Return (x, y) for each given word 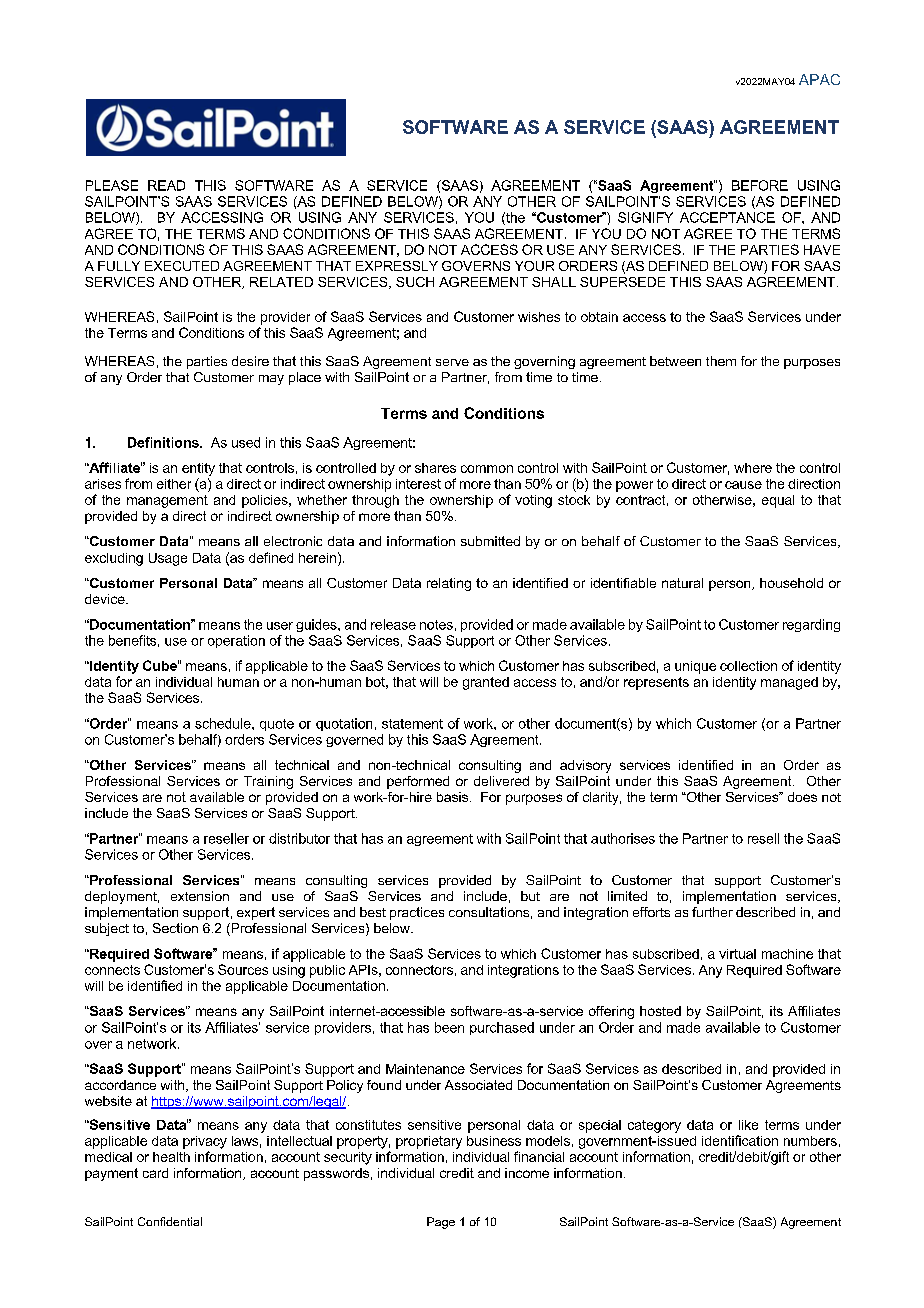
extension (200, 896)
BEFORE (760, 185)
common (487, 469)
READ (166, 185)
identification (740, 1140)
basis (454, 797)
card (155, 1173)
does (802, 797)
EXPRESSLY (397, 266)
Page (441, 1223)
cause (743, 485)
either (174, 484)
